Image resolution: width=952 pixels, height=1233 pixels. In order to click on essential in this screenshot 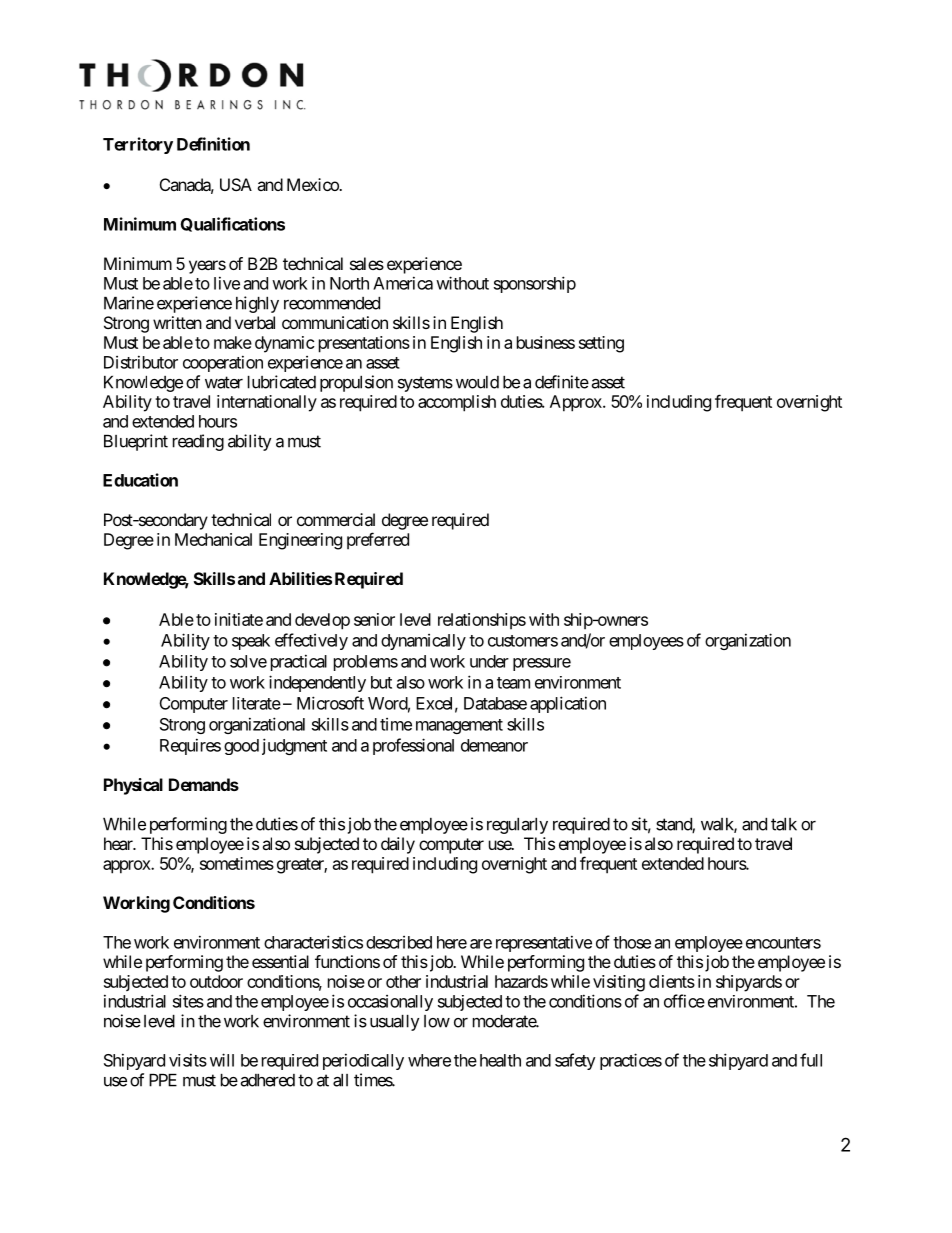, I will do `click(280, 961)`.
